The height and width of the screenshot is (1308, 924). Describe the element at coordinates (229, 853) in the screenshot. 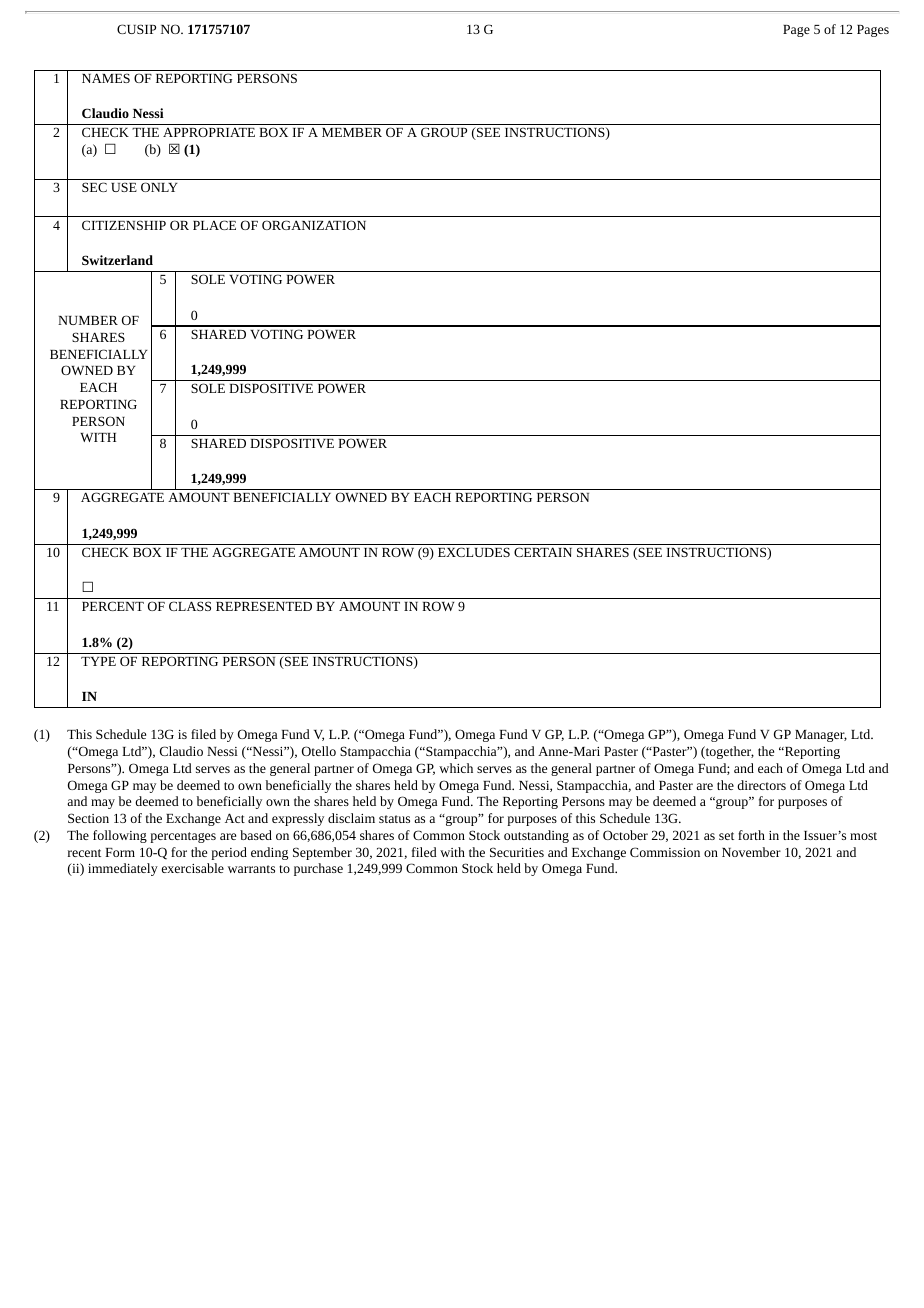

I see `period` at that location.
